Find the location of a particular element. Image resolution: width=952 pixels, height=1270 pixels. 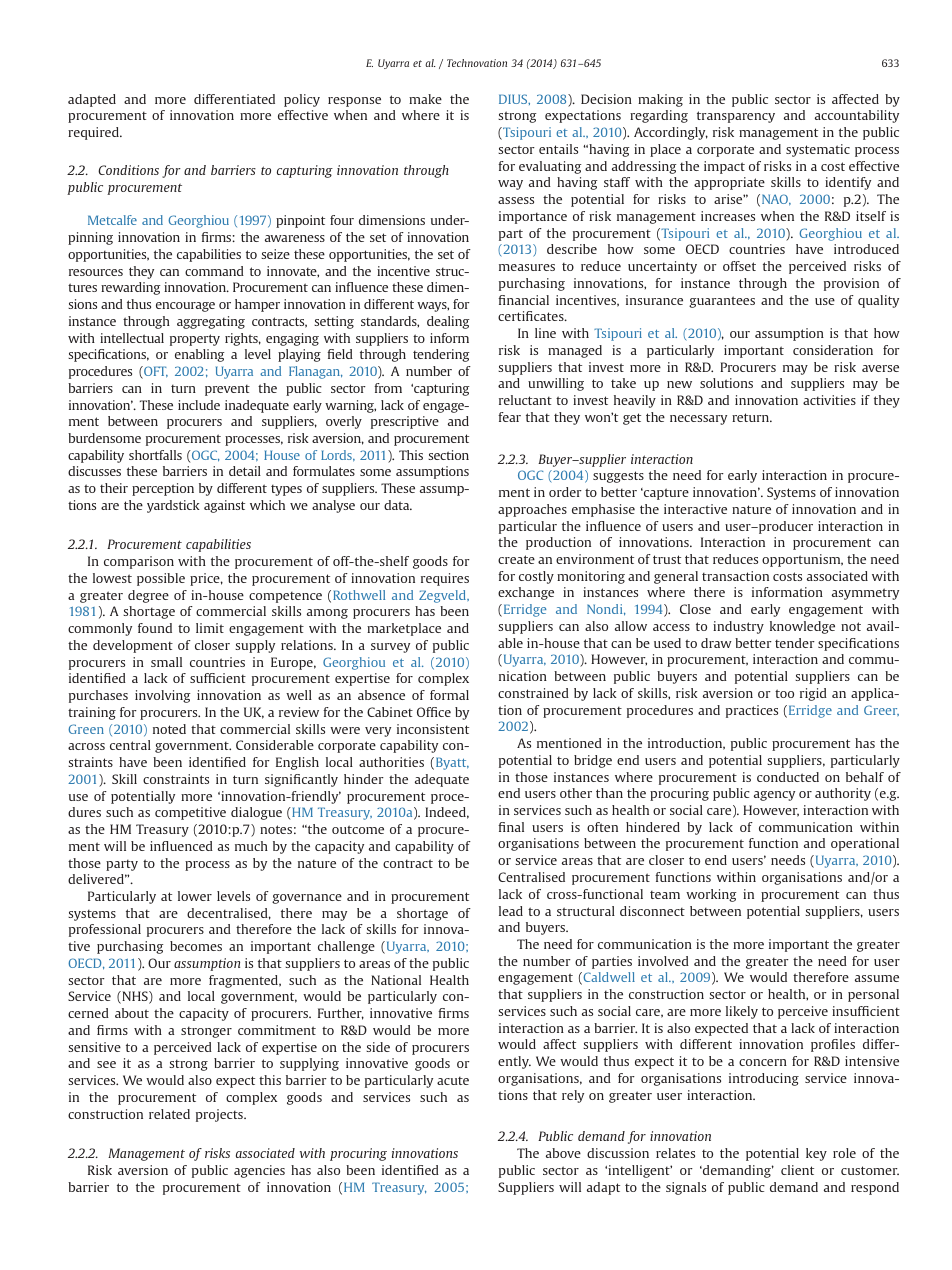

required is located at coordinates (94, 133).
